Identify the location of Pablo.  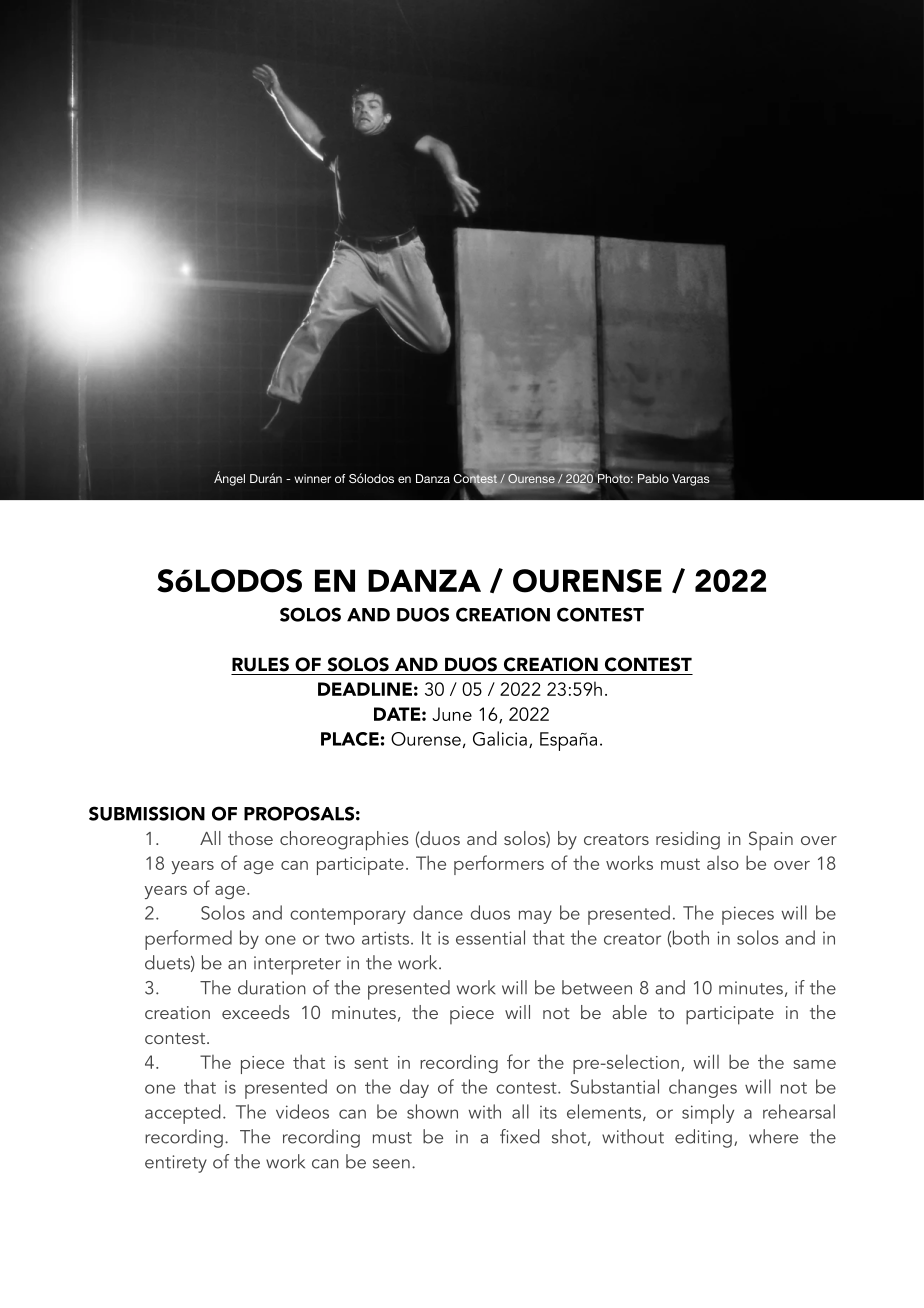
(653, 478).
